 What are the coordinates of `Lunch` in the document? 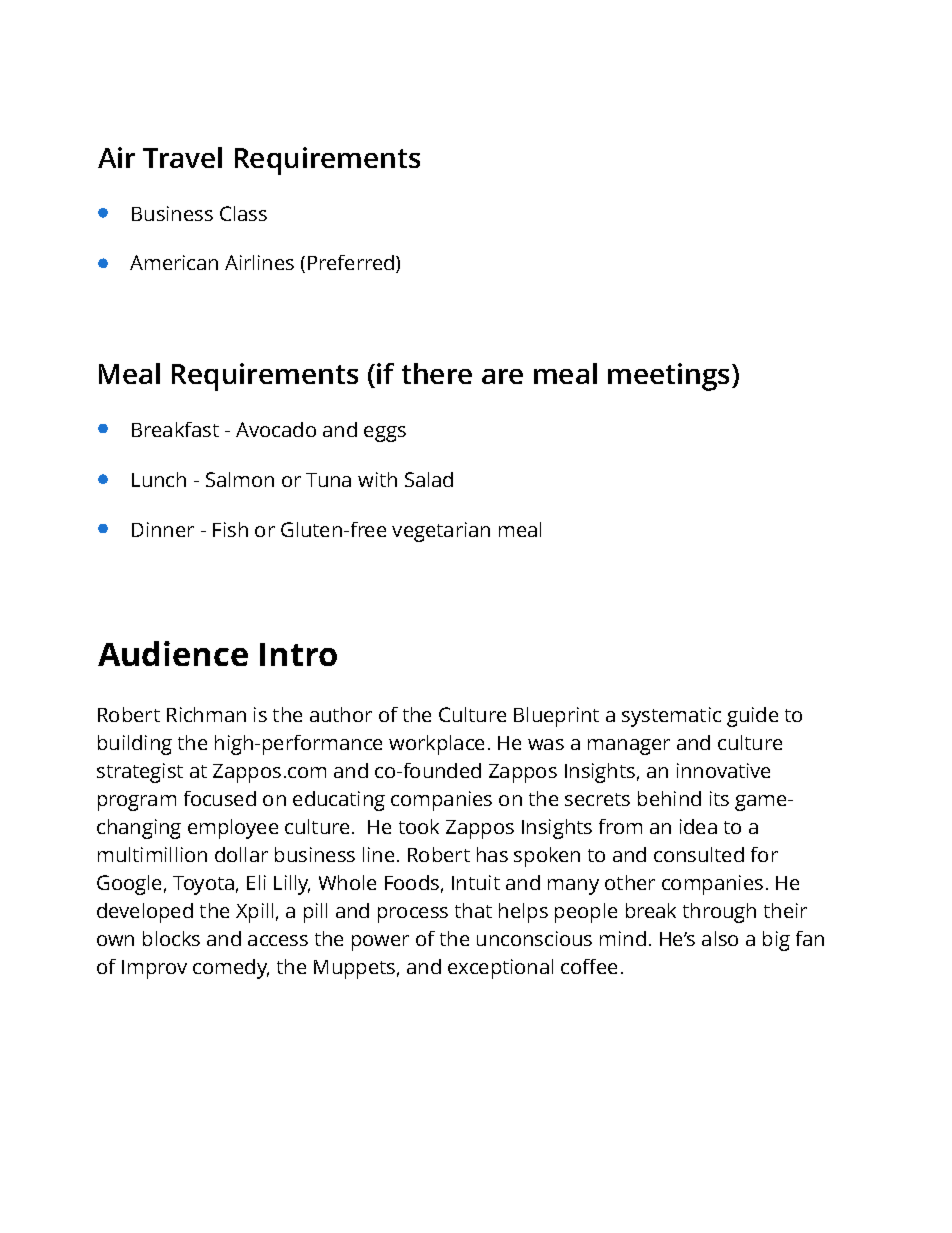 It's located at (159, 479).
